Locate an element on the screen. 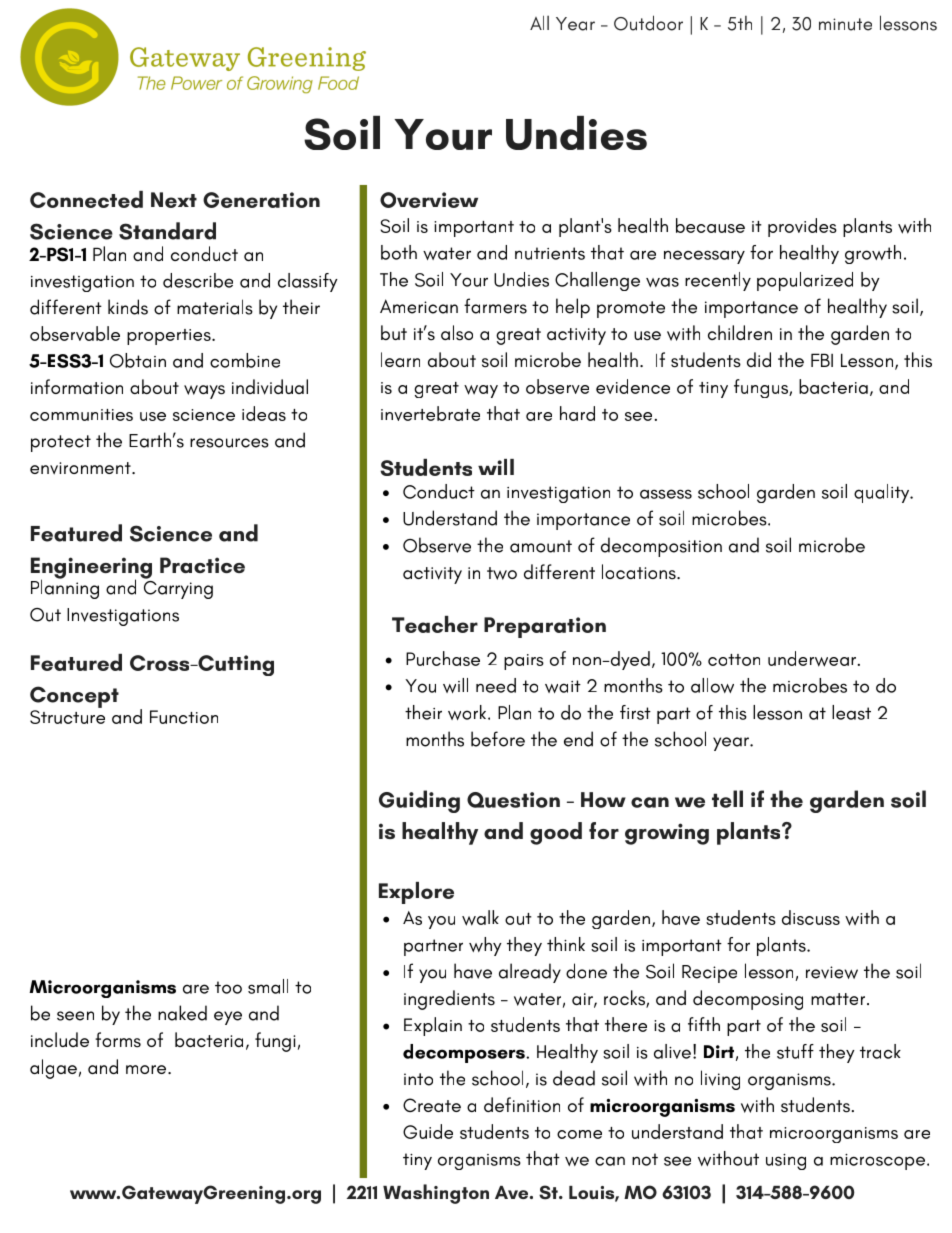  popularized is located at coordinates (805, 281).
